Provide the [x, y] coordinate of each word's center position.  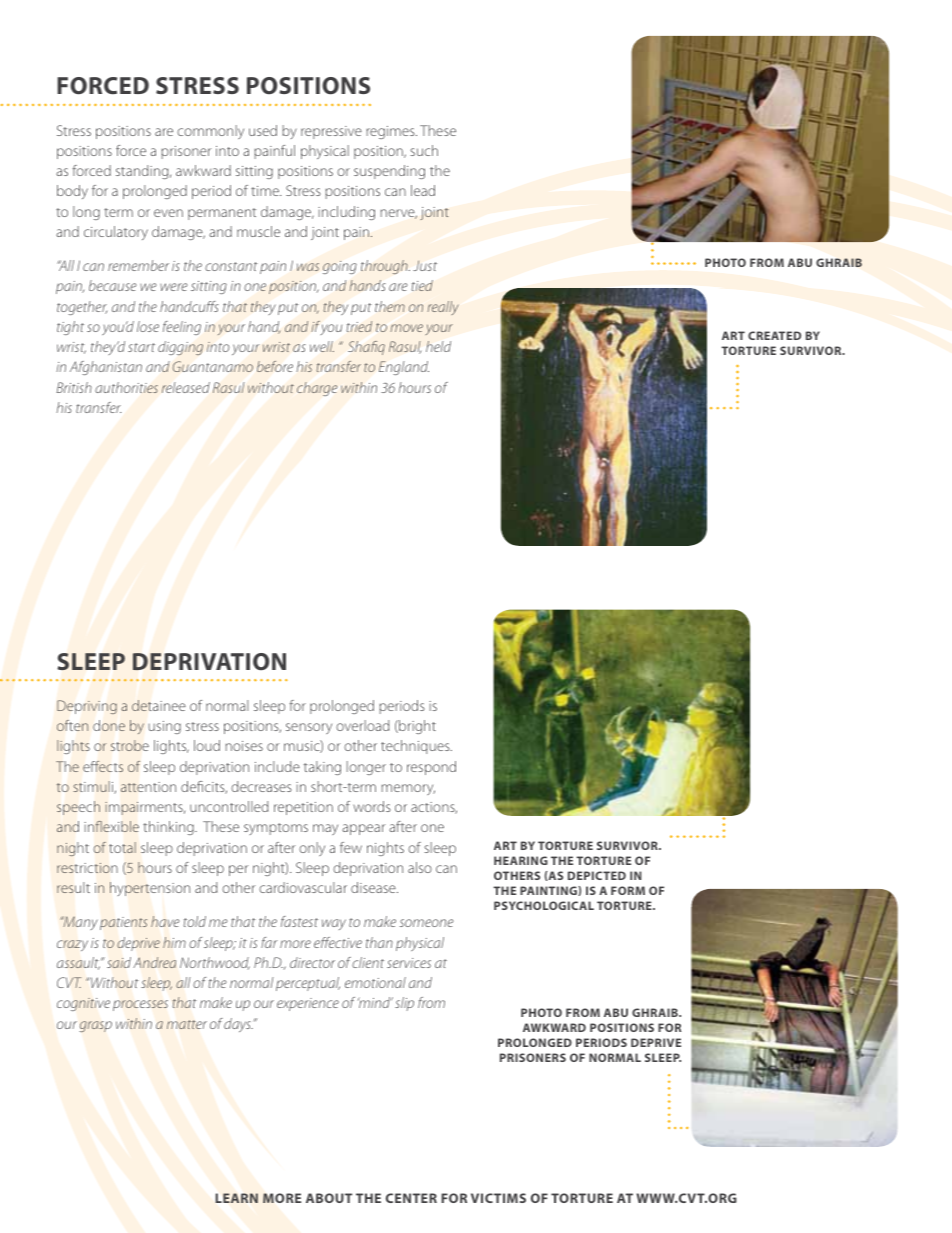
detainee [159, 705]
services [409, 963]
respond [431, 768]
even [168, 213]
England [404, 368]
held [438, 346]
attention [148, 787]
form [628, 890]
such [424, 150]
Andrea [154, 962]
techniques [416, 747]
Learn [237, 1198]
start [141, 347]
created [774, 335]
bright [416, 727]
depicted [597, 875]
